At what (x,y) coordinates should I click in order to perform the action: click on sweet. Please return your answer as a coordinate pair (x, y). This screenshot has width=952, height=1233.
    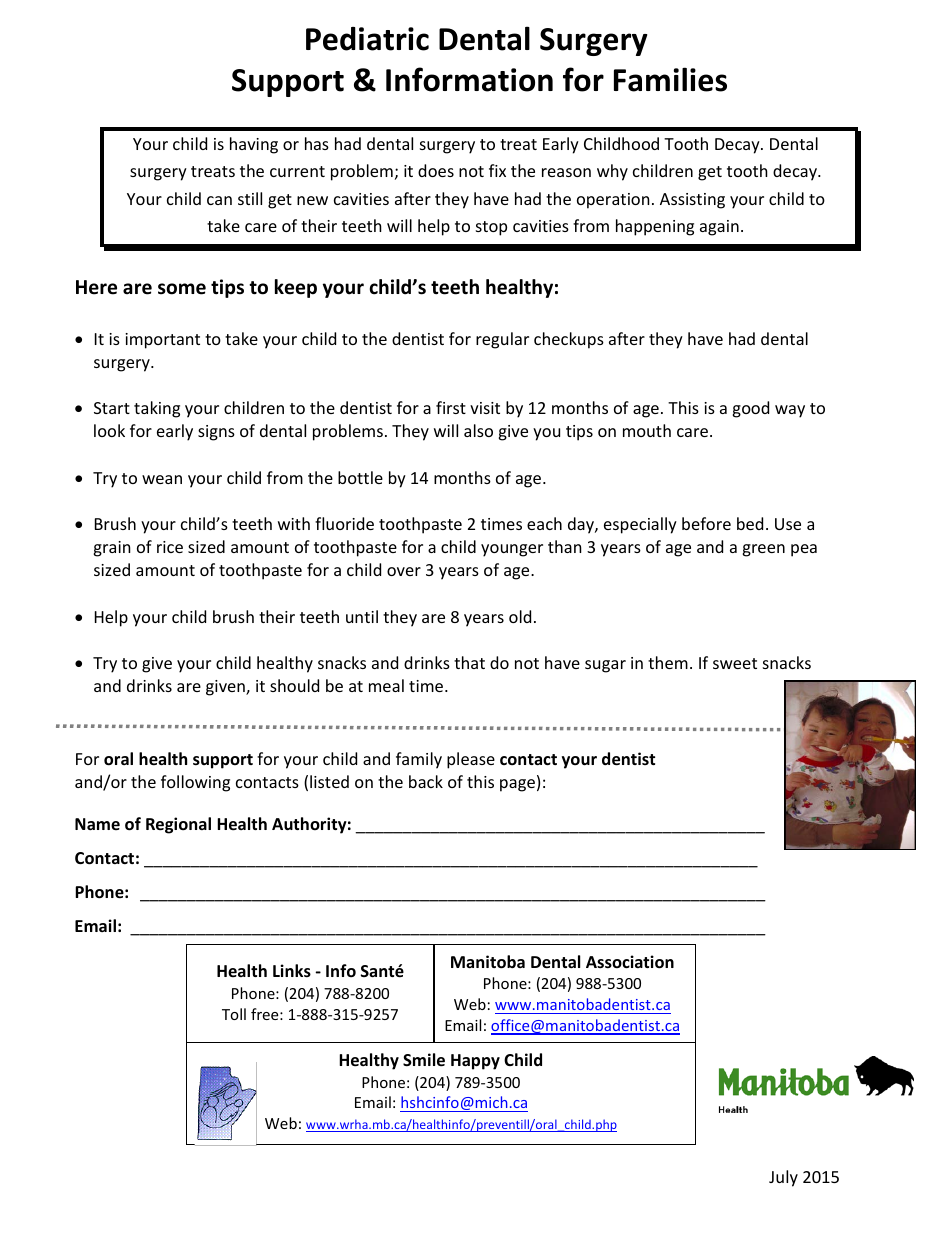
    Looking at the image, I should click on (735, 663).
